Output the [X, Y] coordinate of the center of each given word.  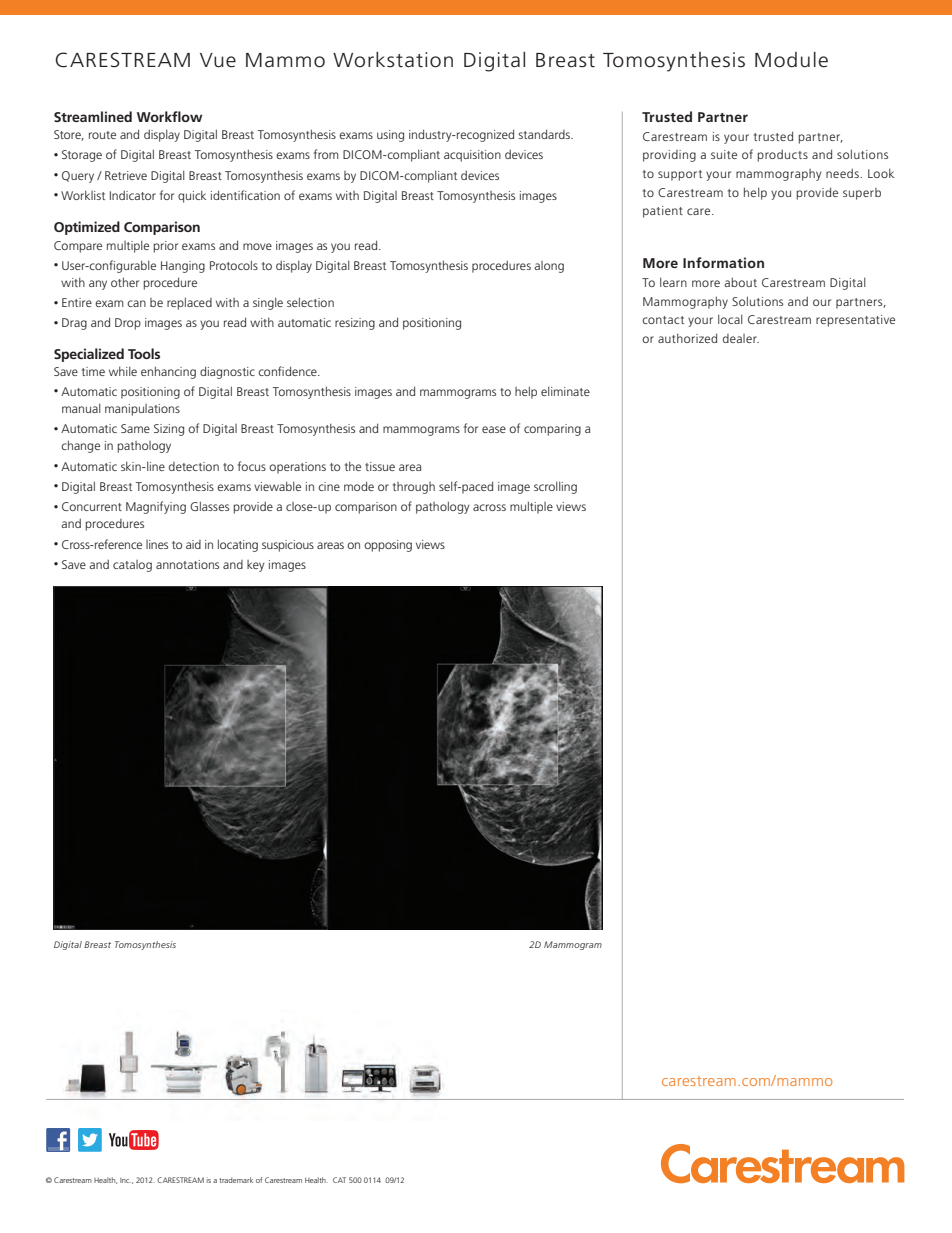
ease [494, 429]
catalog [132, 566]
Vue [218, 60]
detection [194, 466]
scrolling [555, 487]
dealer [741, 338]
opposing [388, 546]
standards [545, 134]
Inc [125, 1180]
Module [791, 60]
